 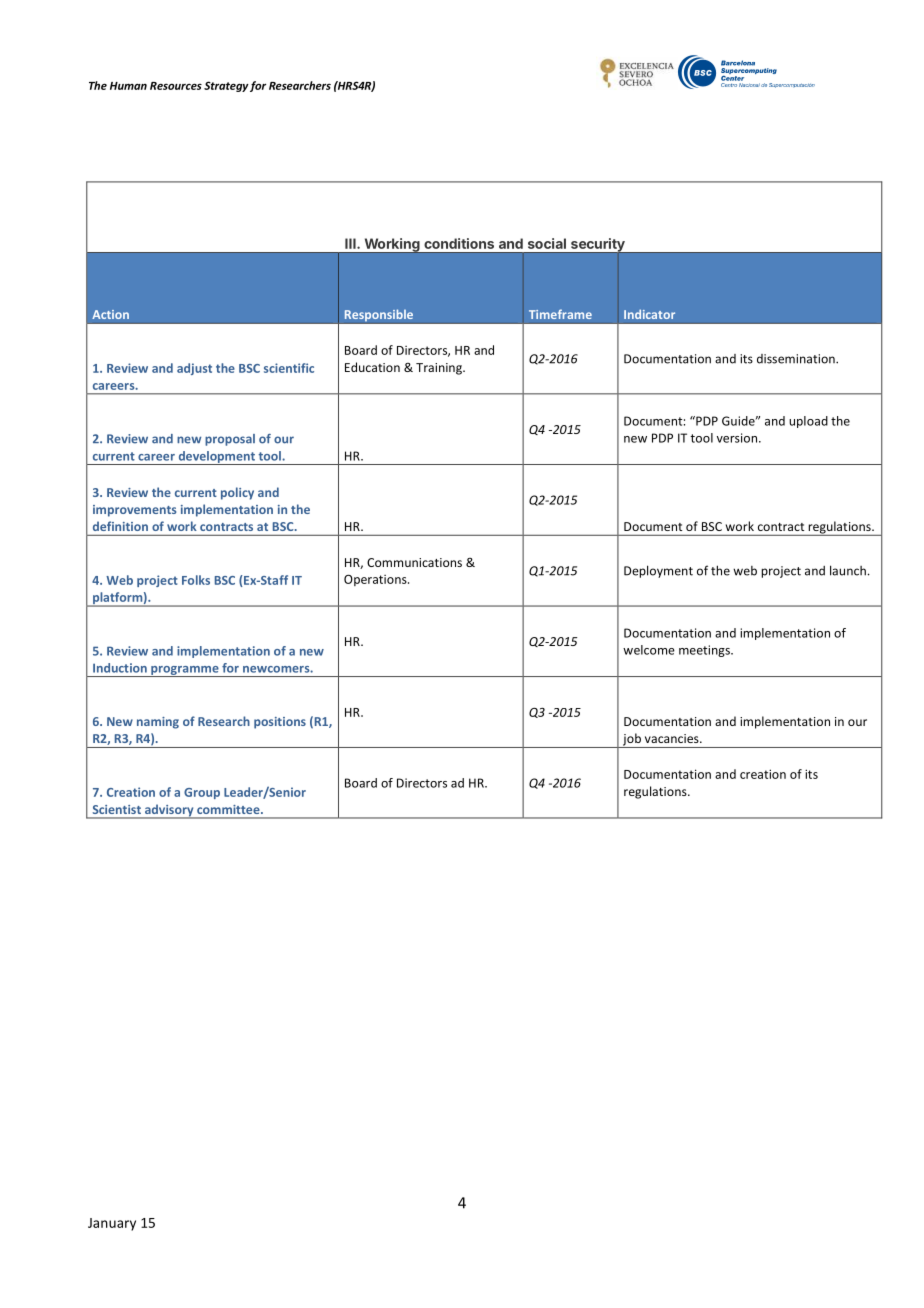 What do you see at coordinates (673, 738) in the page?
I see `vacancies` at bounding box center [673, 738].
